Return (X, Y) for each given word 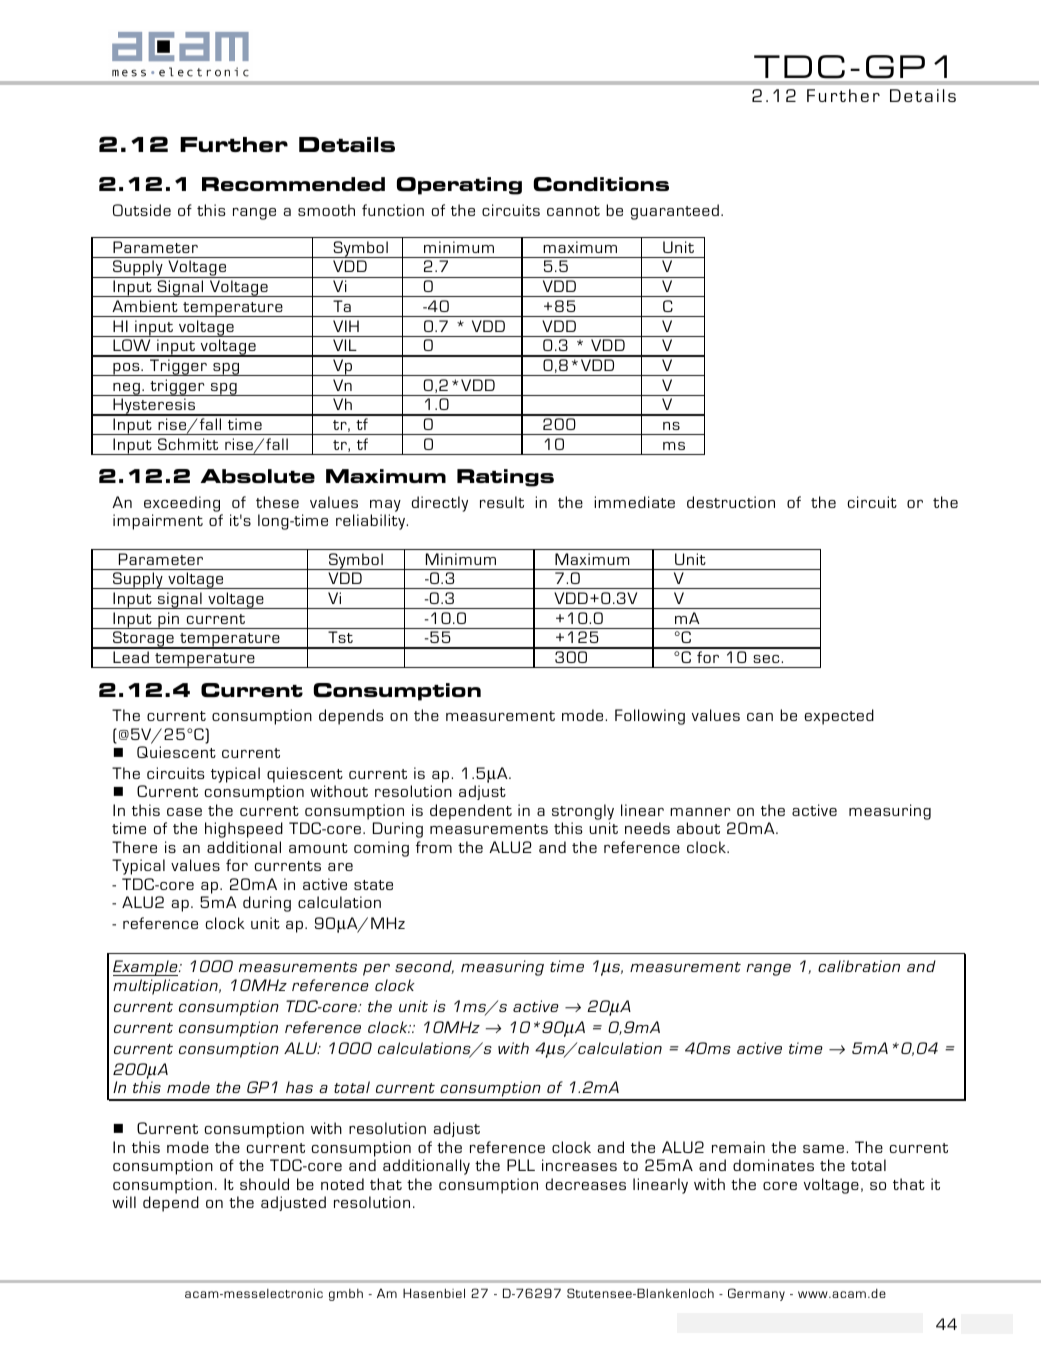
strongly (583, 812)
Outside (142, 210)
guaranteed (675, 212)
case (184, 812)
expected (839, 717)
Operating (459, 186)
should (264, 1184)
